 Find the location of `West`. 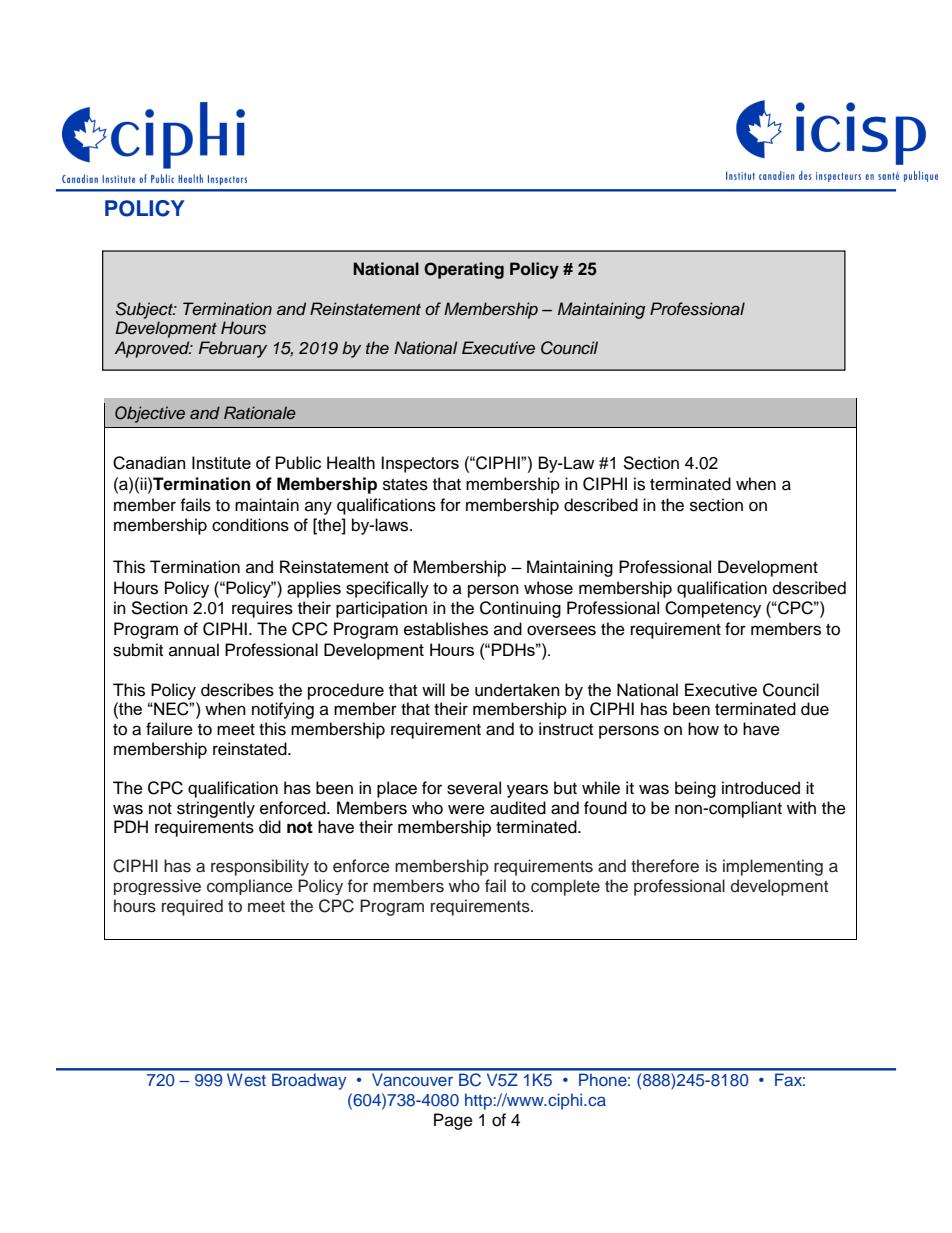

West is located at coordinates (246, 1079).
